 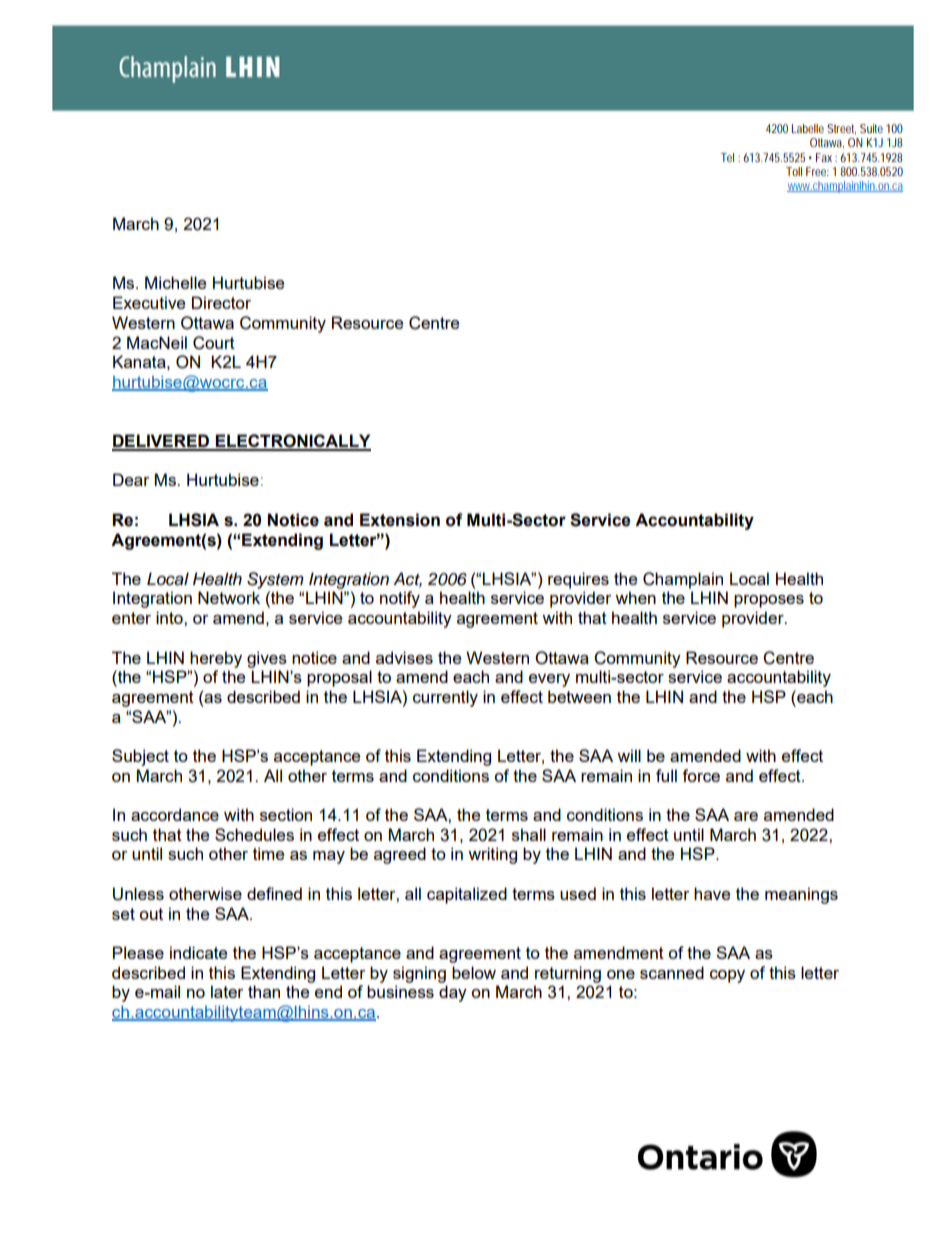 I want to click on requires, so click(x=578, y=580).
